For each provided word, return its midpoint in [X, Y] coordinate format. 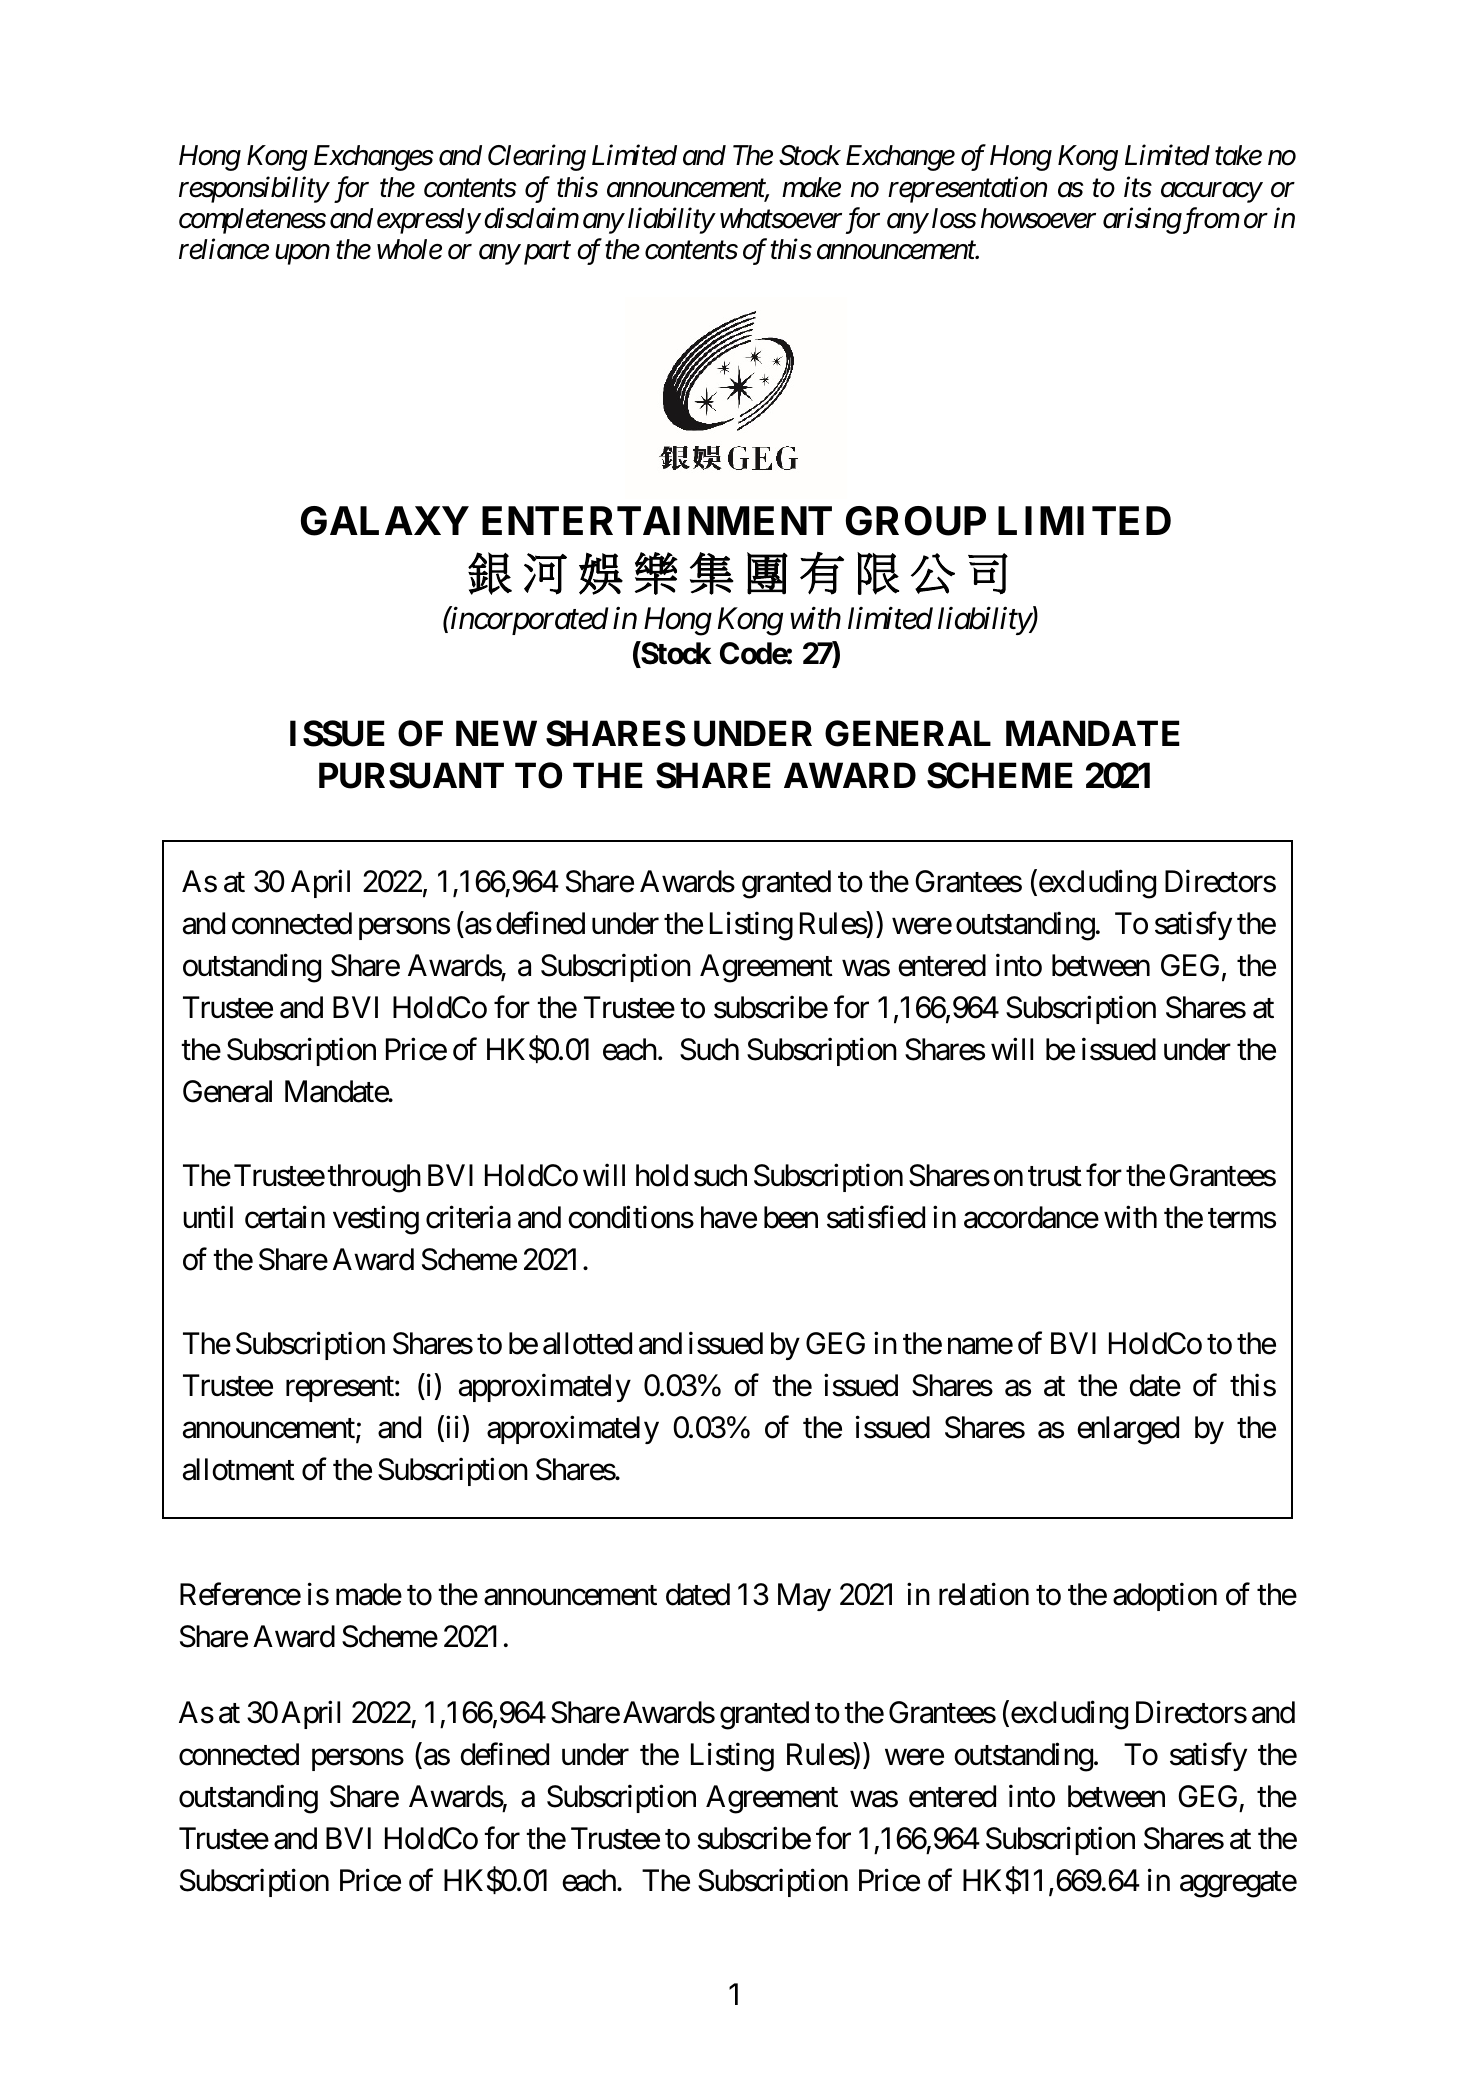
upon [302, 255]
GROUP [916, 521]
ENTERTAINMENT [657, 520]
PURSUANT [411, 775]
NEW [496, 733]
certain [285, 1217]
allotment [239, 1469]
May [804, 1597]
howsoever [1038, 218]
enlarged [1128, 1430]
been [791, 1217]
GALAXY [385, 521]
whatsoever [781, 218]
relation [984, 1594]
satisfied [876, 1217]
